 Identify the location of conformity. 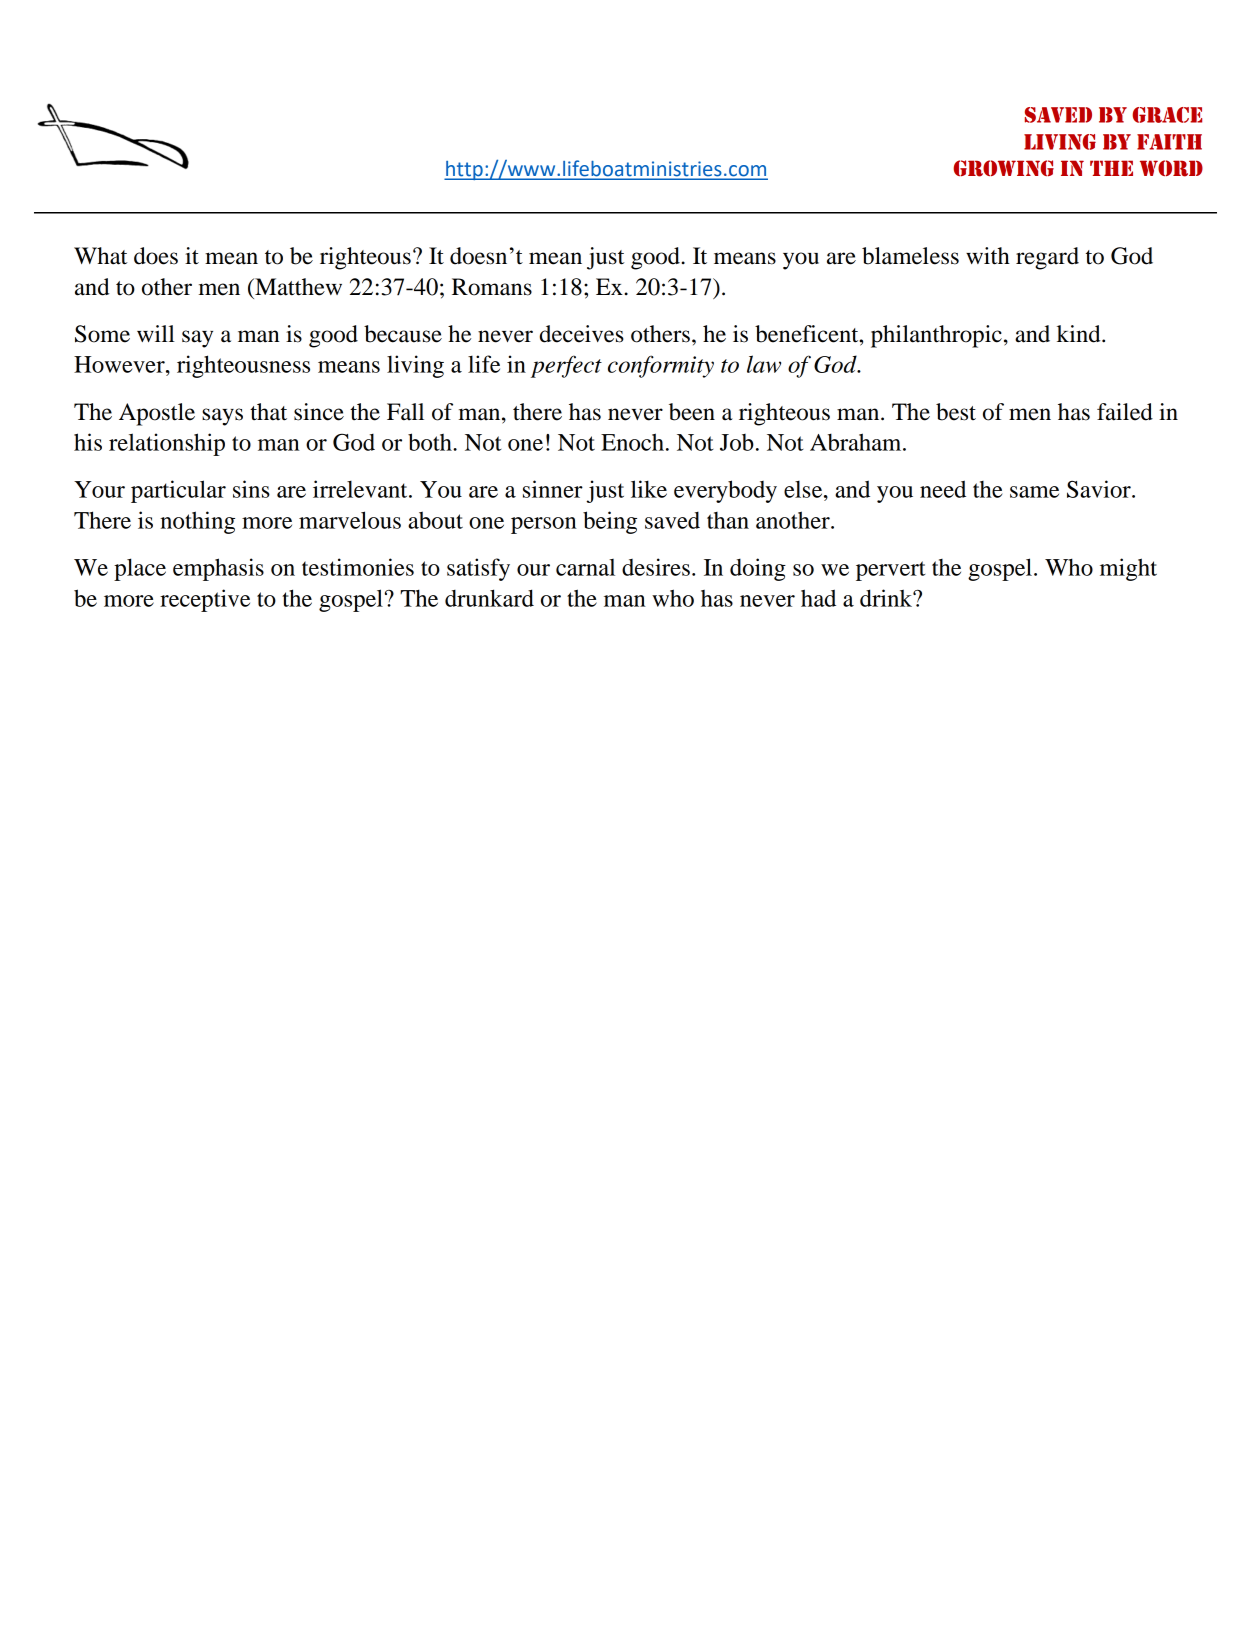
(661, 366).
